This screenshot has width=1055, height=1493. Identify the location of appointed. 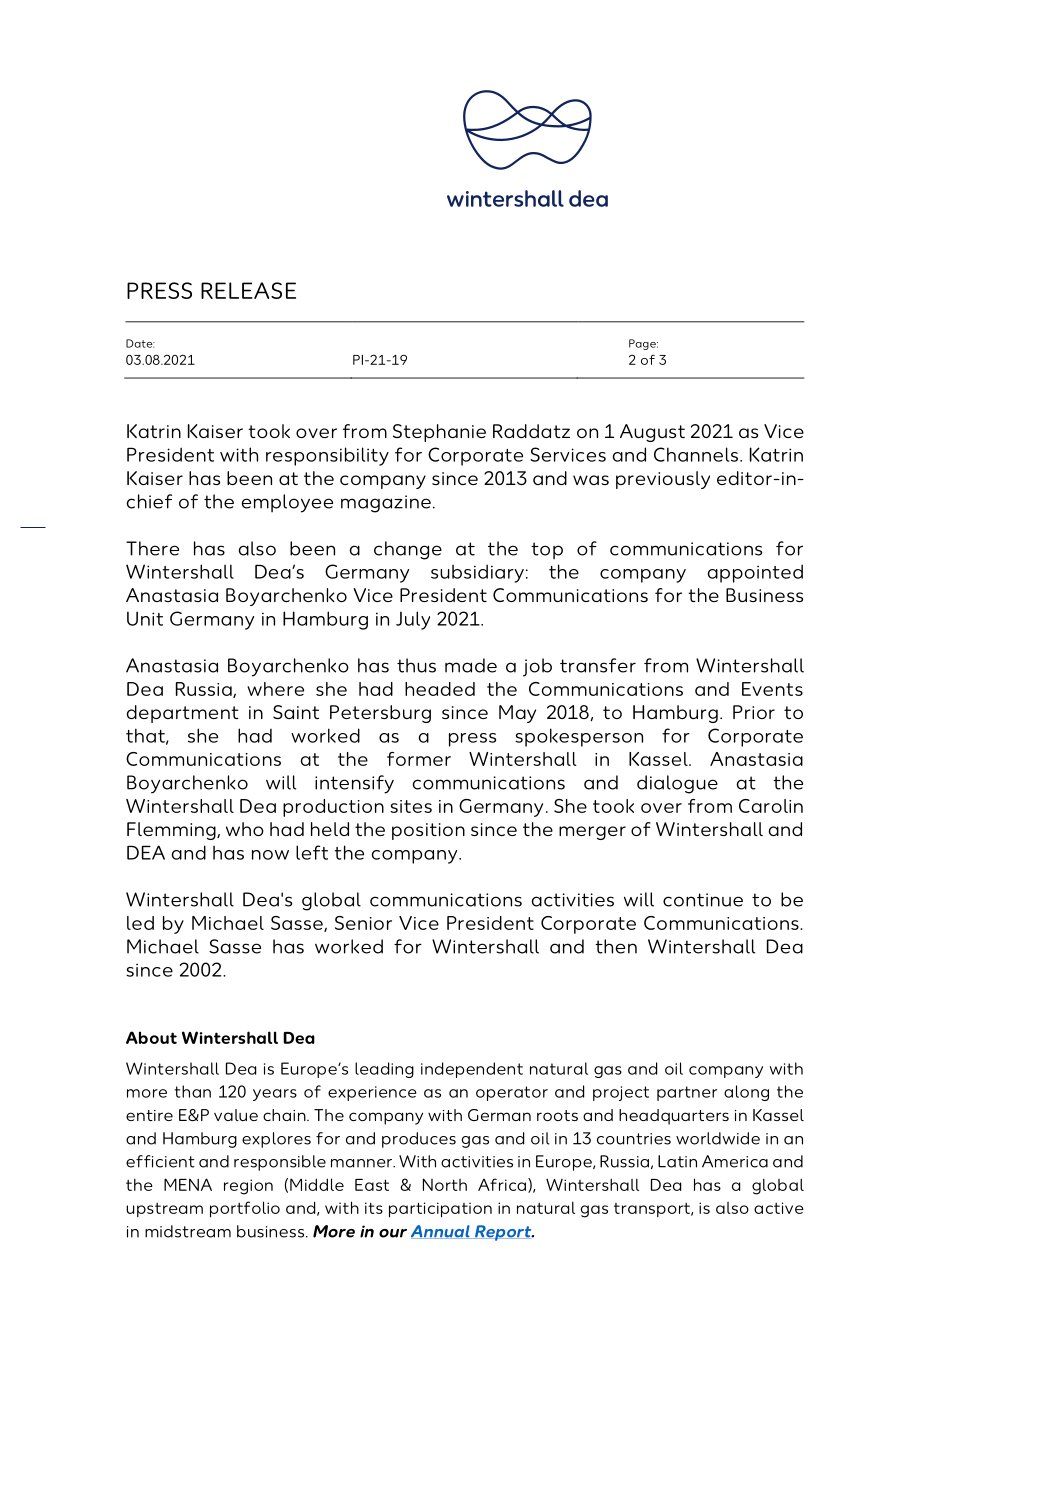
(755, 573).
